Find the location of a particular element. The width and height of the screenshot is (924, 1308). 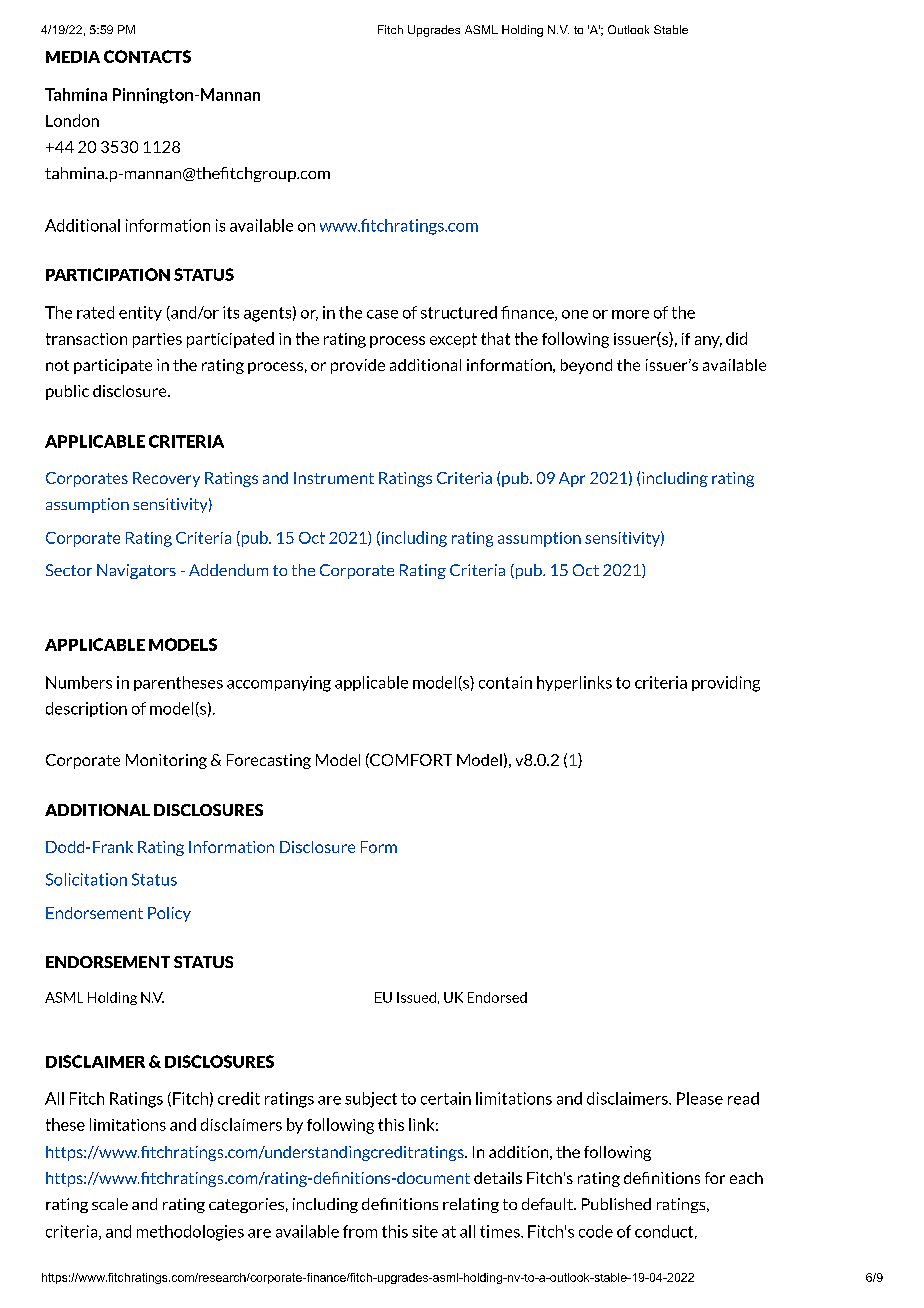

CONTACTS is located at coordinates (147, 56).
